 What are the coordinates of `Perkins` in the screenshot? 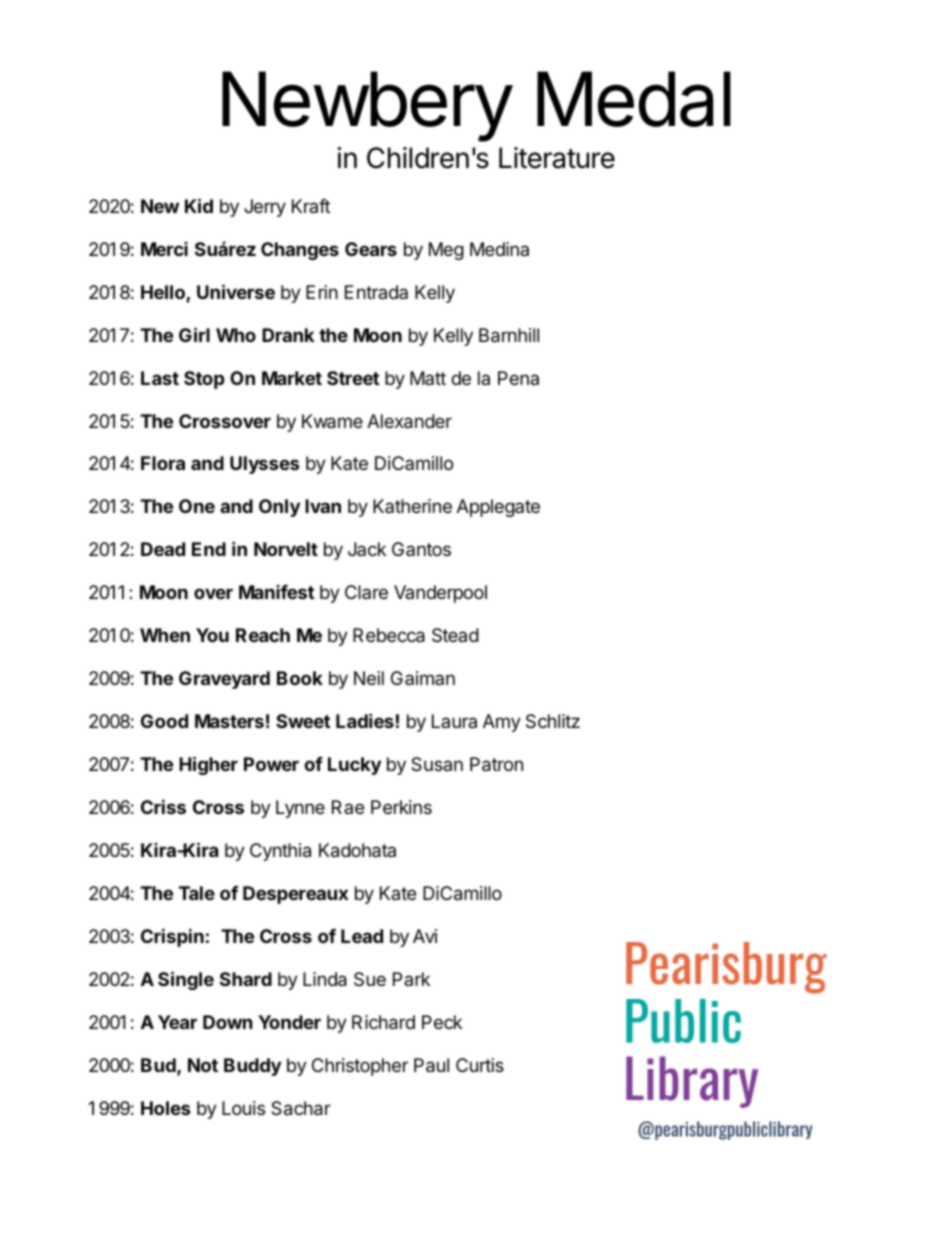 It's located at (401, 807).
